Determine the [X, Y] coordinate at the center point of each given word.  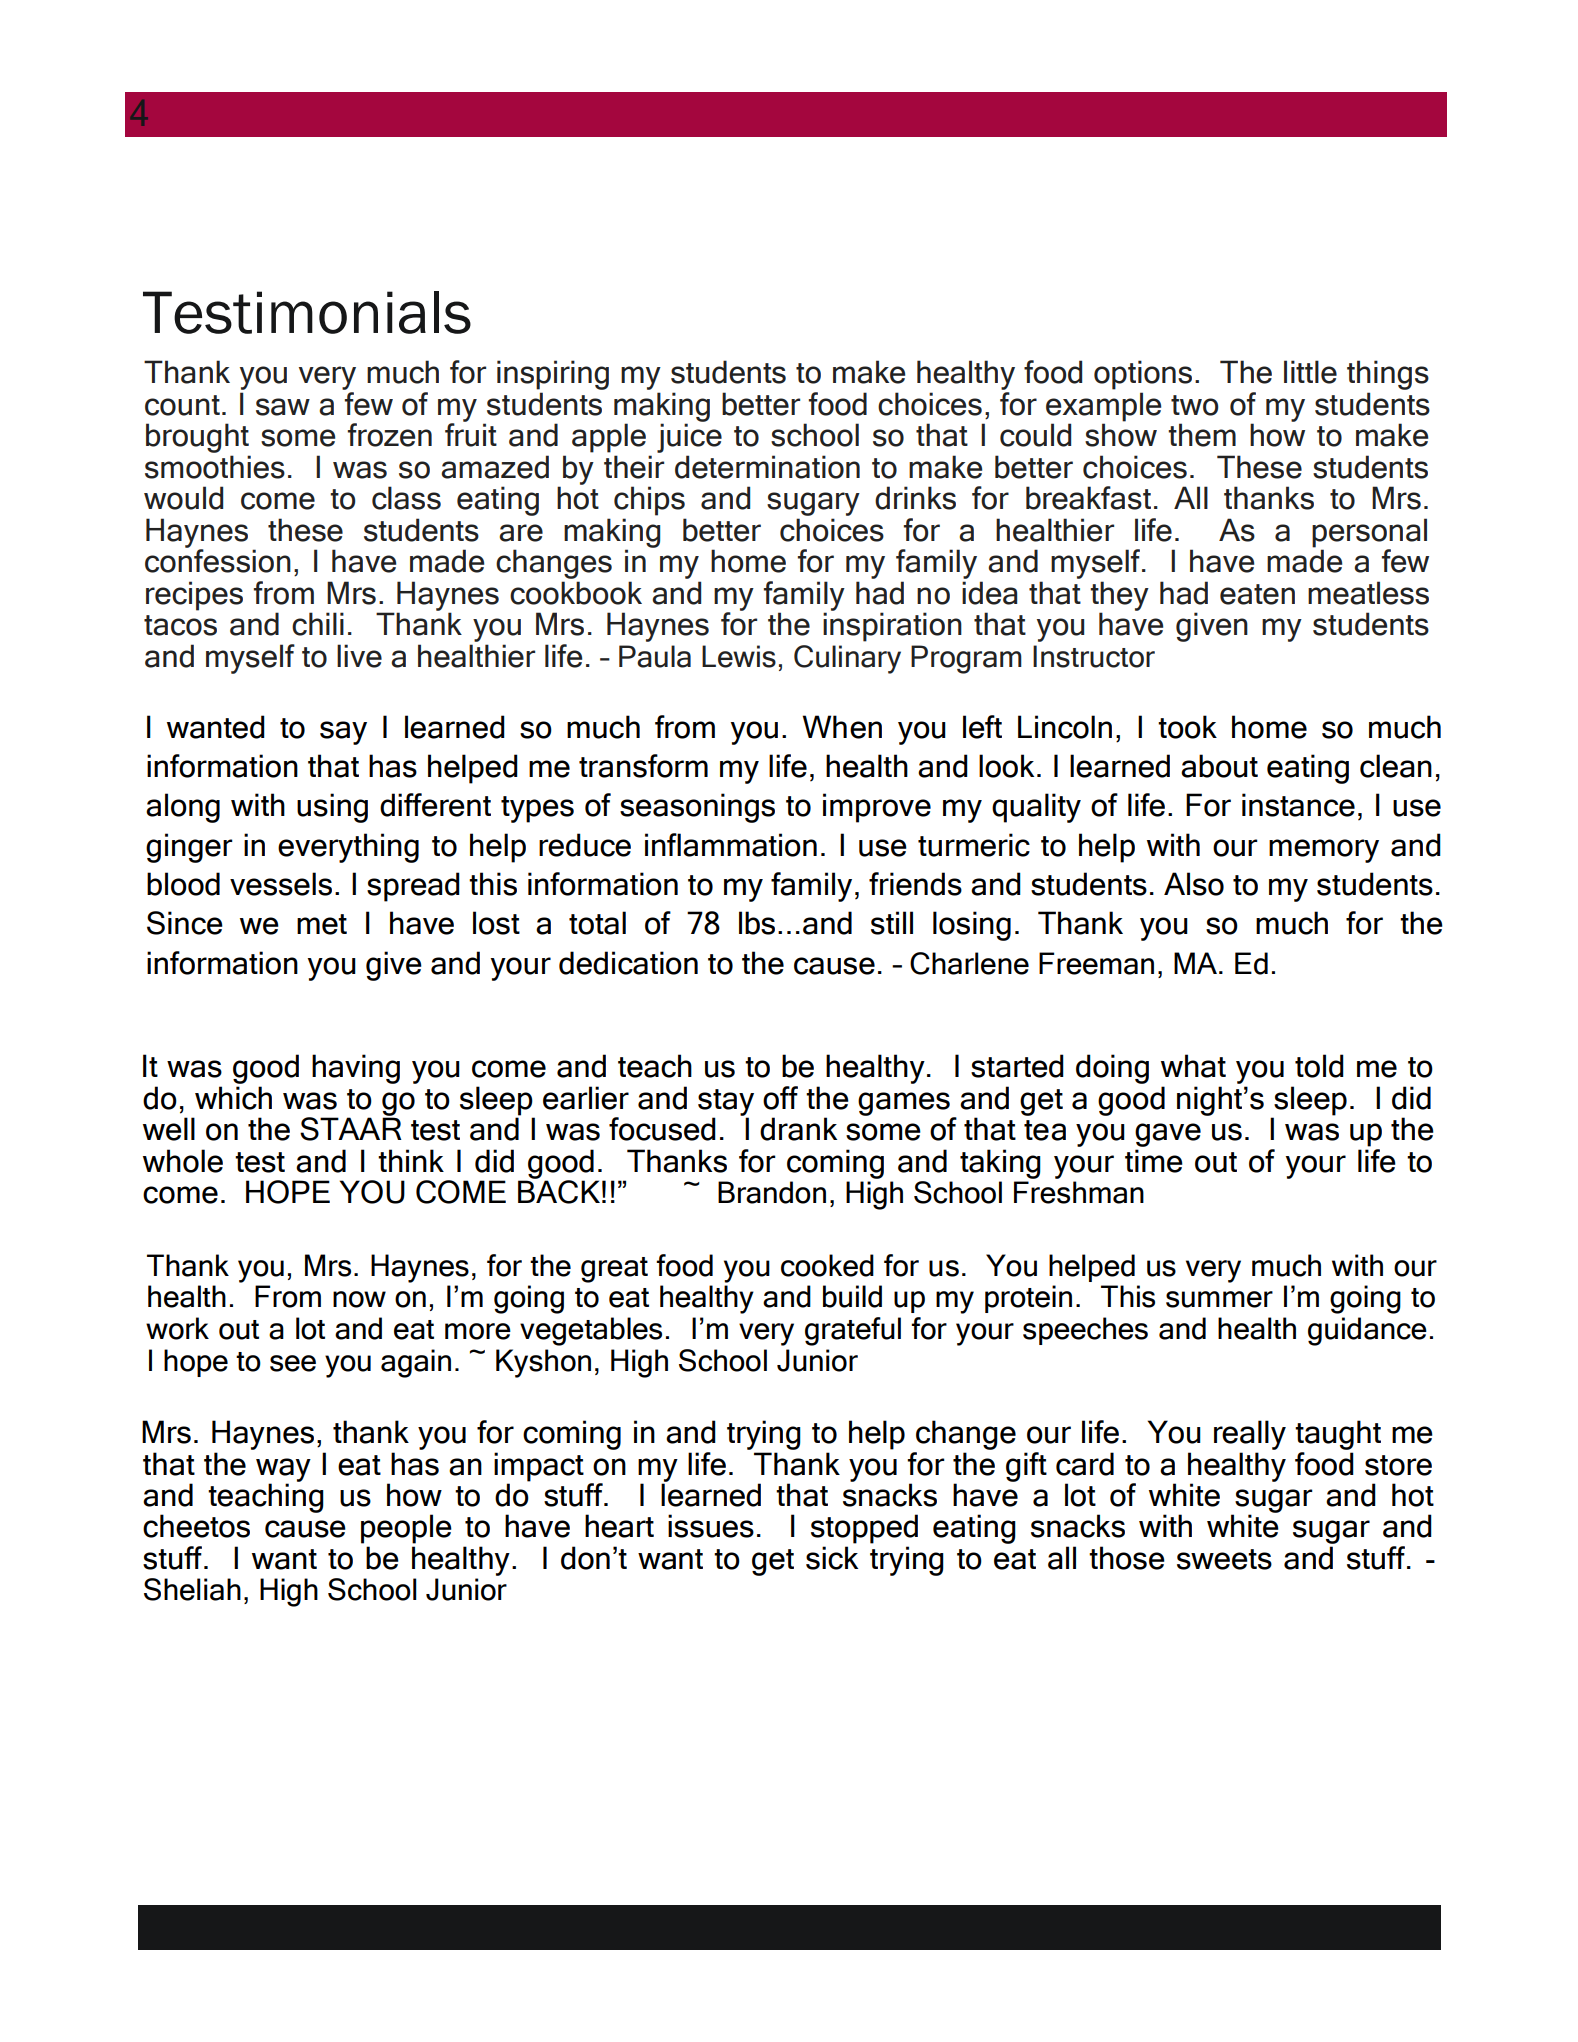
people [406, 1529]
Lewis [739, 656]
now [359, 1299]
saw [283, 407]
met [322, 924]
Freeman [1096, 963]
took [1187, 727]
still [892, 923]
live [359, 656]
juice [689, 438]
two [1194, 405]
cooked [827, 1265]
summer [1219, 1299]
